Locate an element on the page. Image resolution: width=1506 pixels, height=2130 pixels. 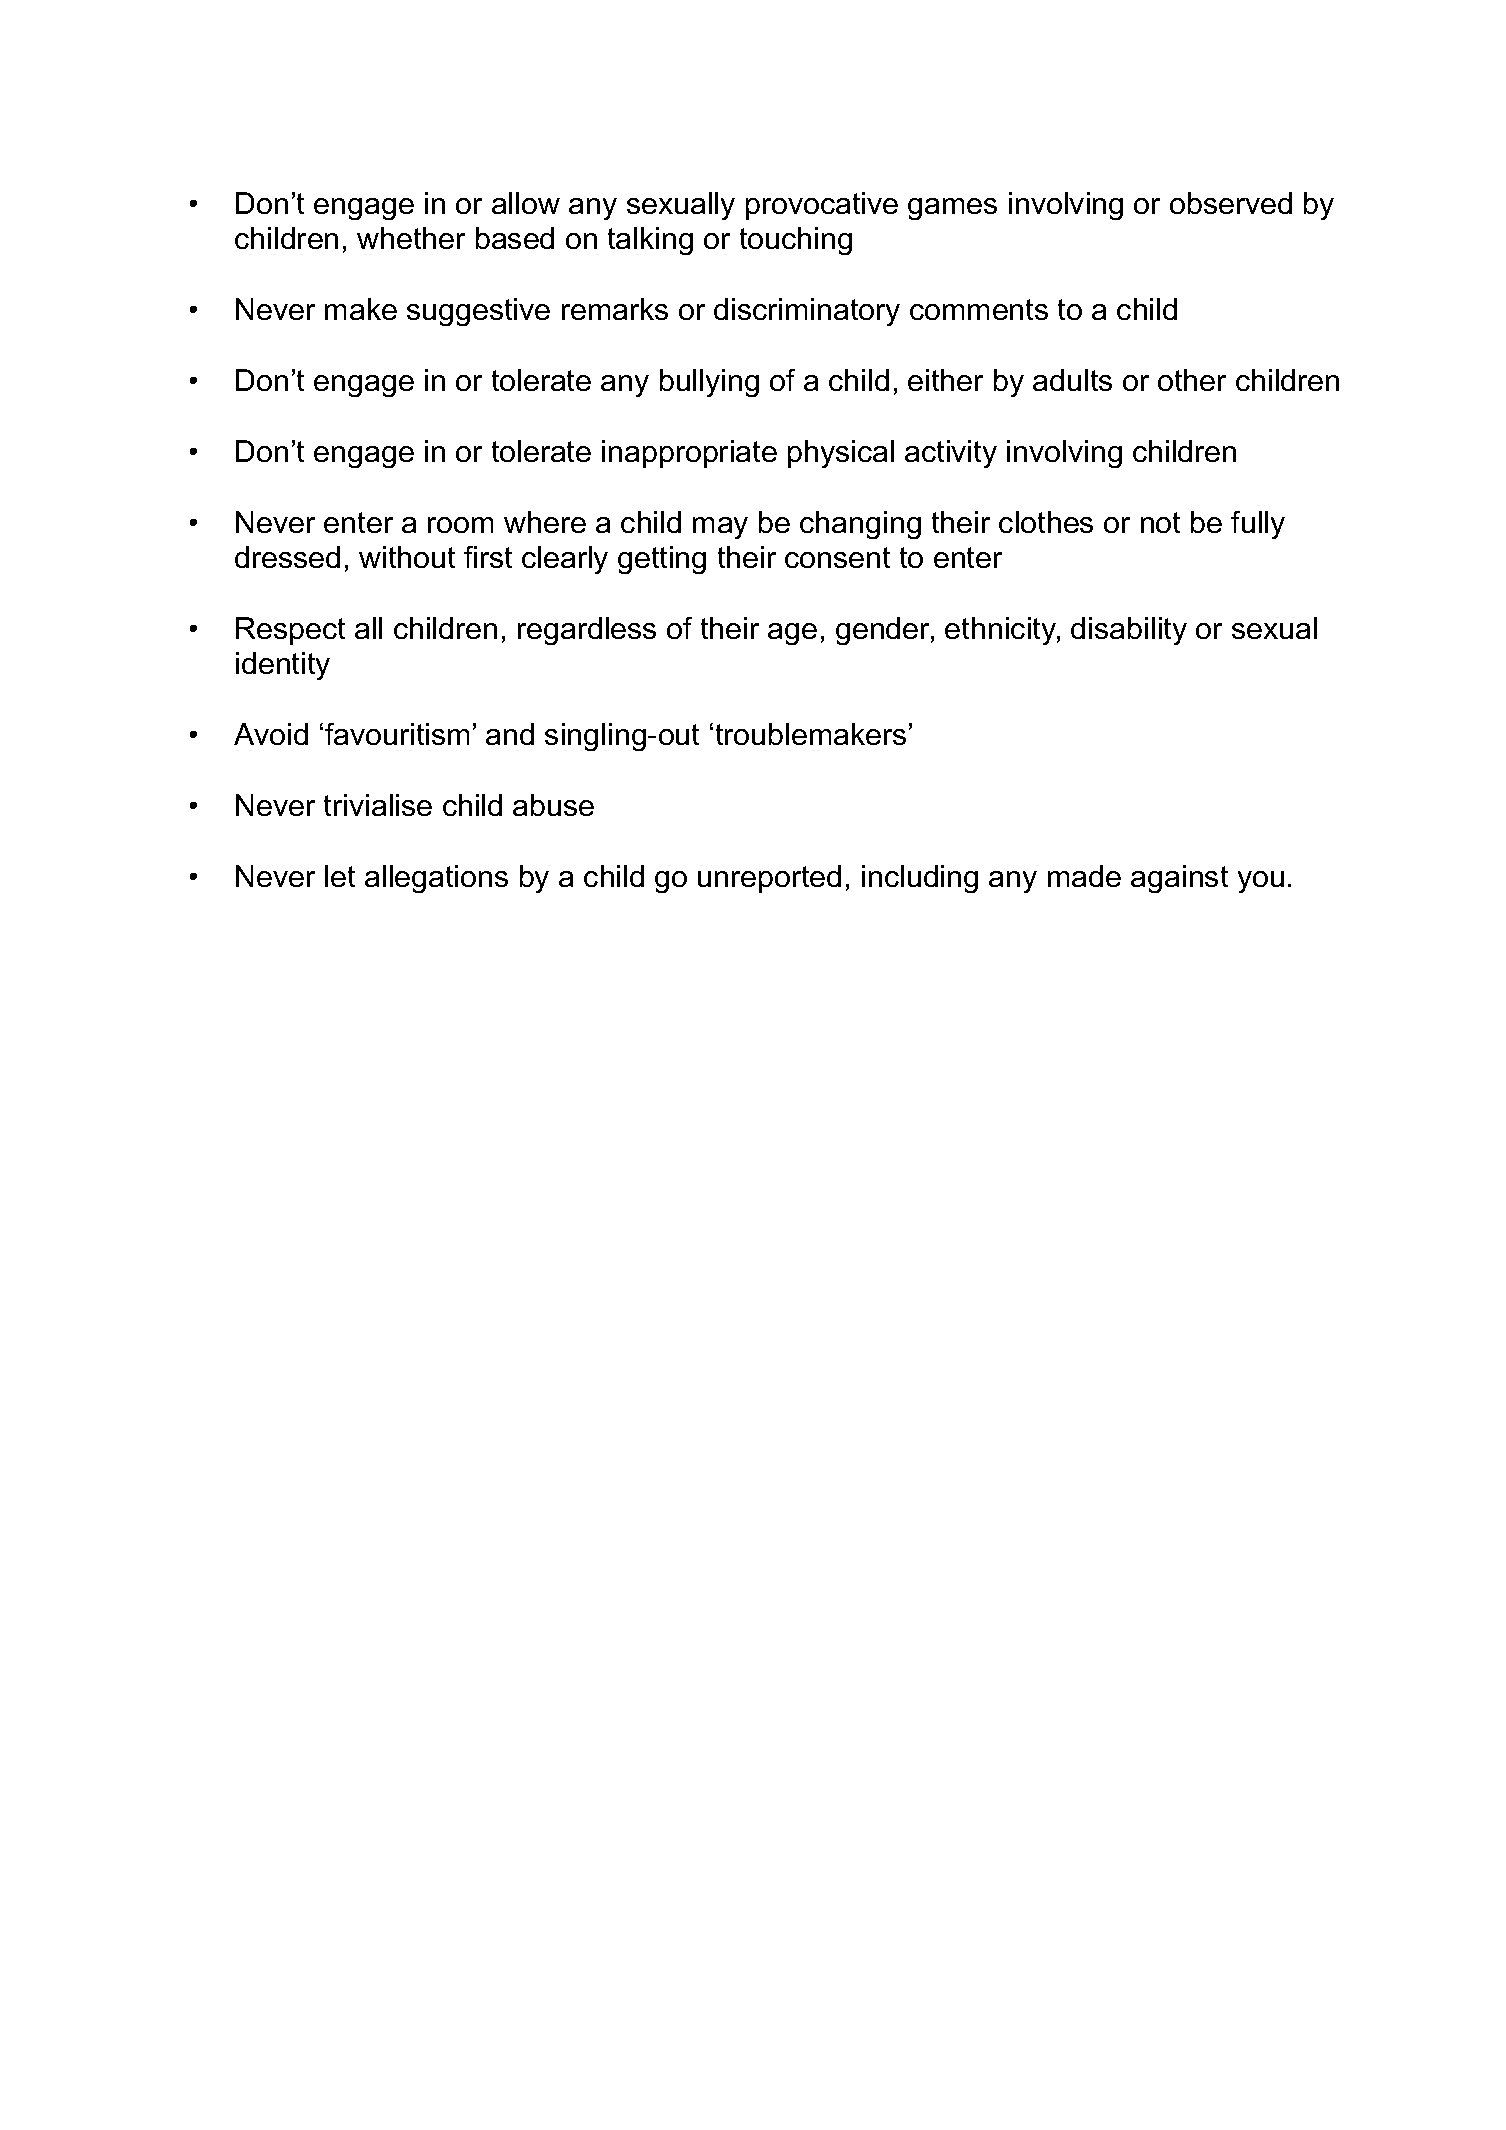
unreported is located at coordinates (769, 879).
